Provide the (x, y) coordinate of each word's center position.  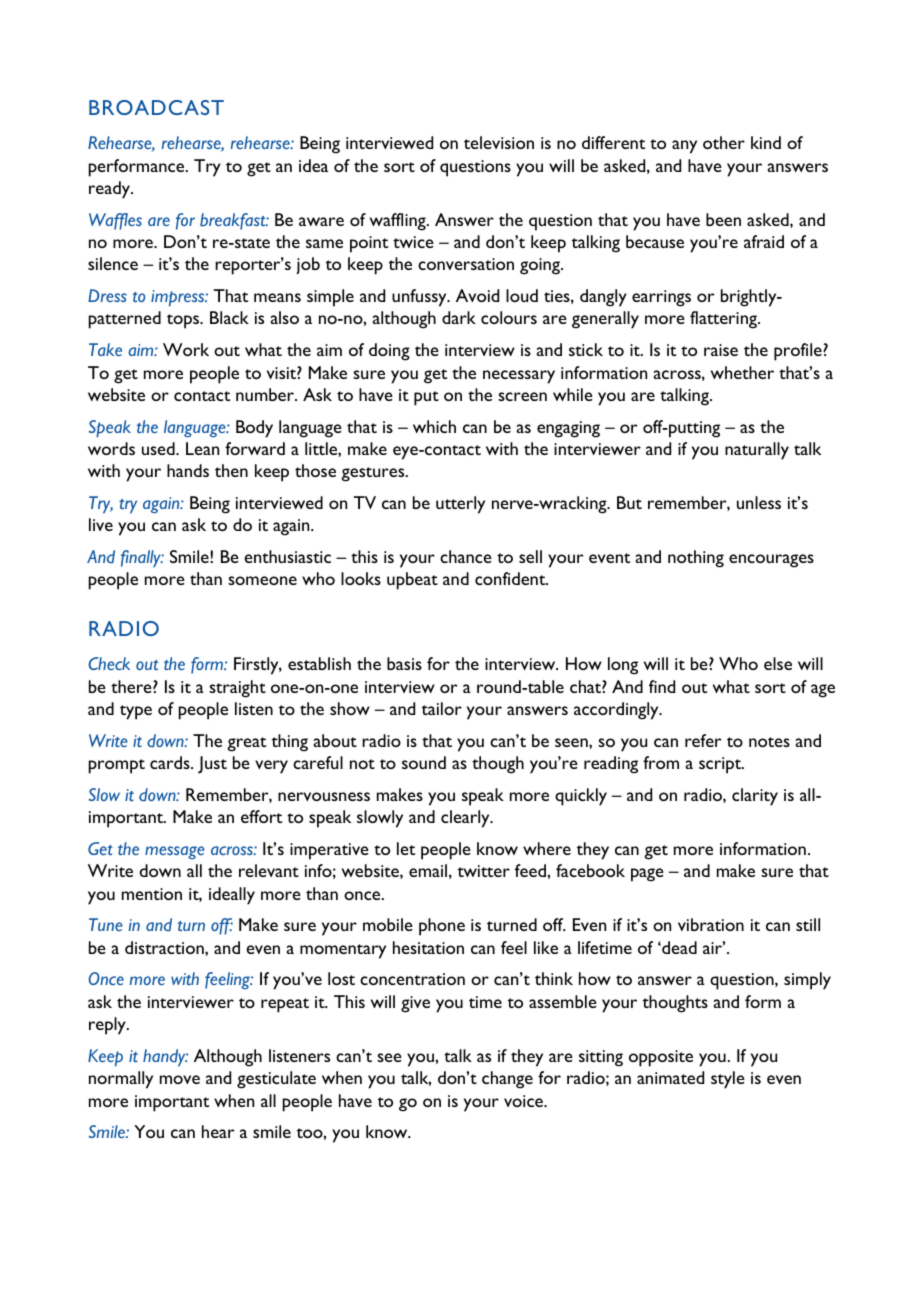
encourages (771, 561)
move (180, 1079)
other (724, 142)
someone (262, 580)
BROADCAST (156, 107)
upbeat (412, 581)
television (499, 142)
